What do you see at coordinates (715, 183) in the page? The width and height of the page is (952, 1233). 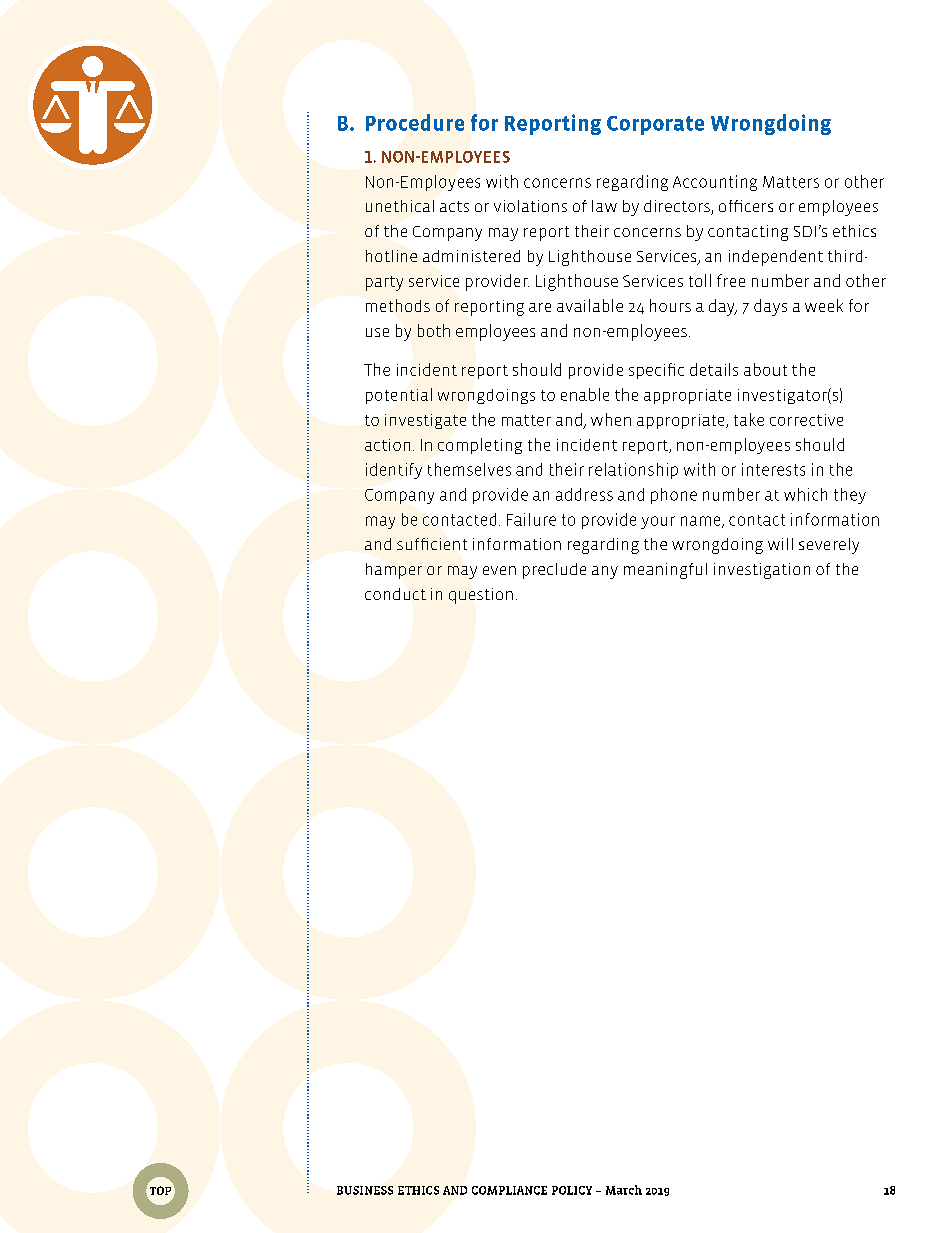 I see `Accounting` at bounding box center [715, 183].
